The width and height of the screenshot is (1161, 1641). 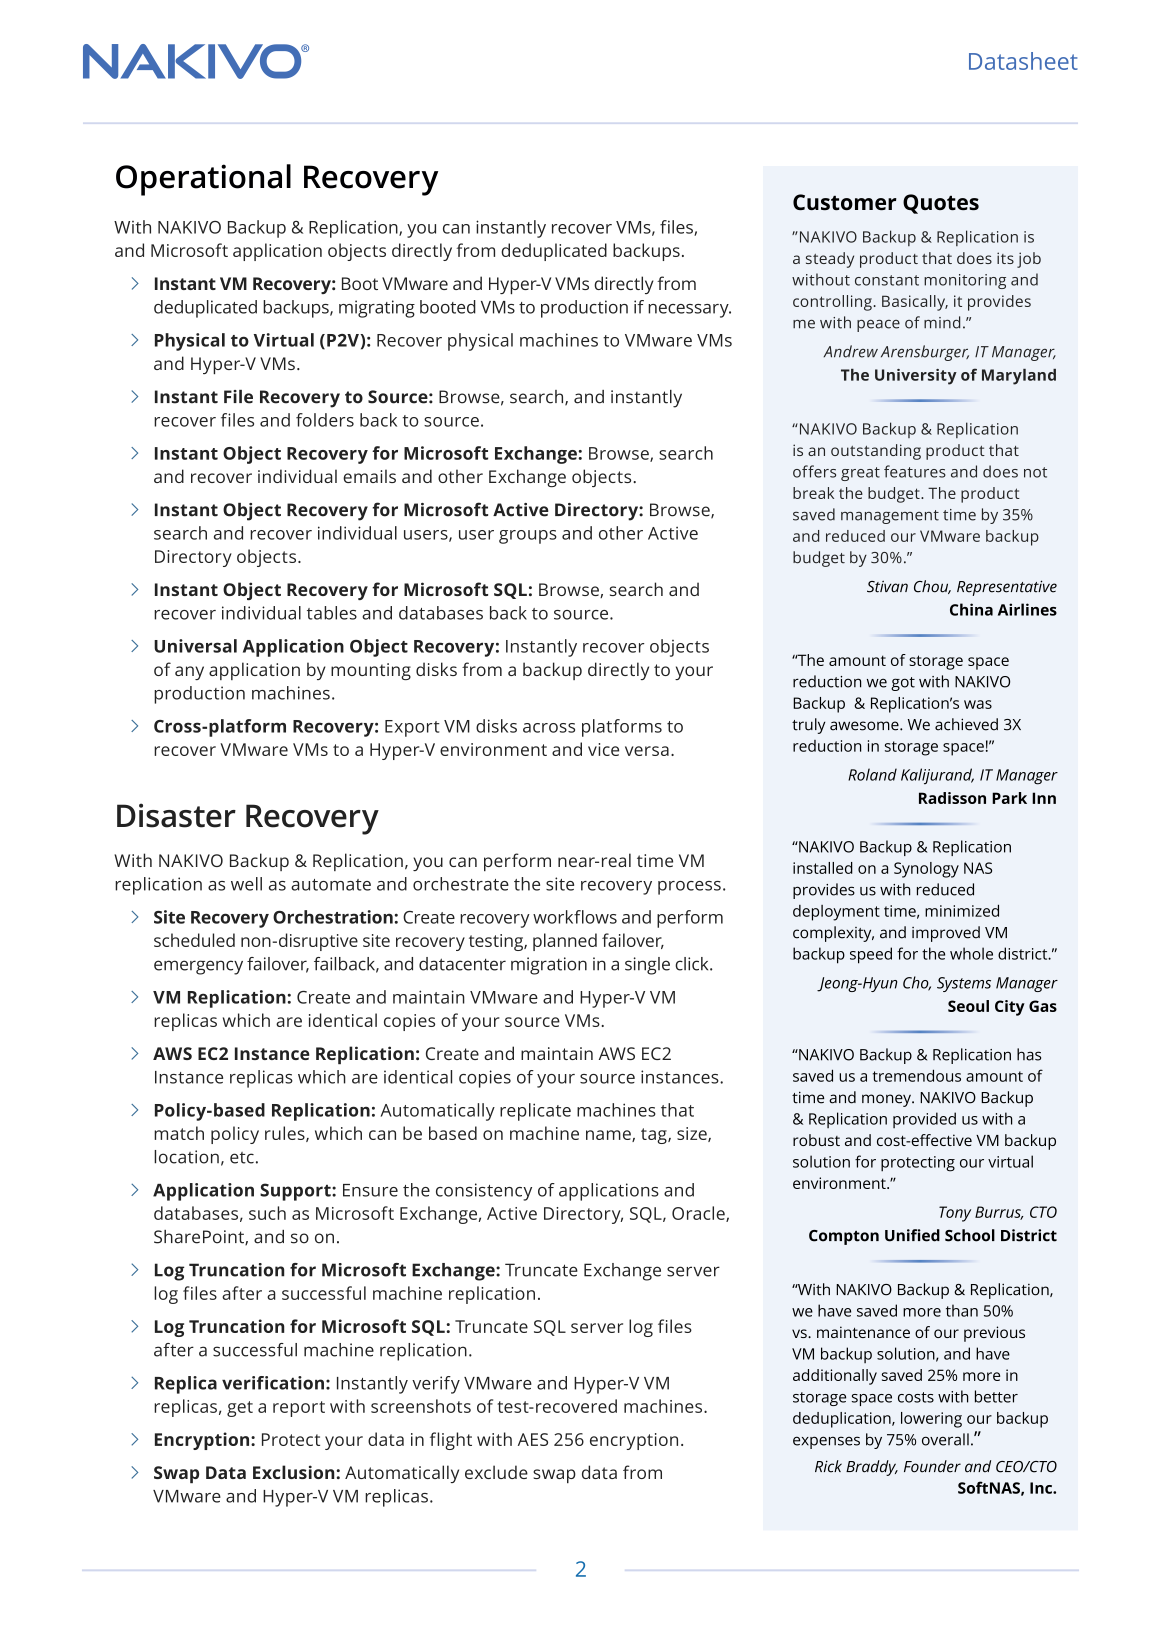 What do you see at coordinates (926, 870) in the screenshot?
I see `Synology` at bounding box center [926, 870].
